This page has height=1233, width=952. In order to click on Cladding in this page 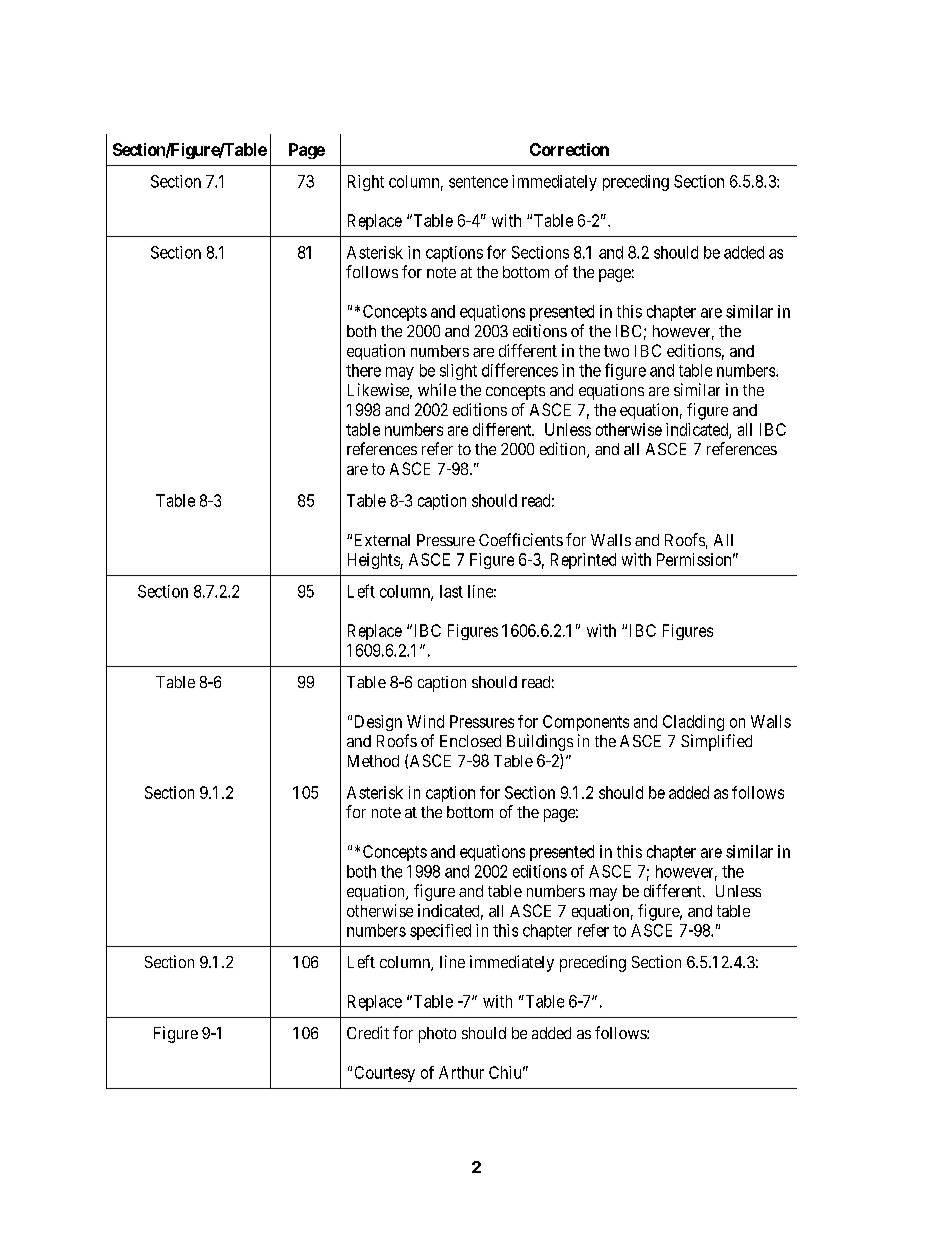, I will do `click(693, 723)`.
